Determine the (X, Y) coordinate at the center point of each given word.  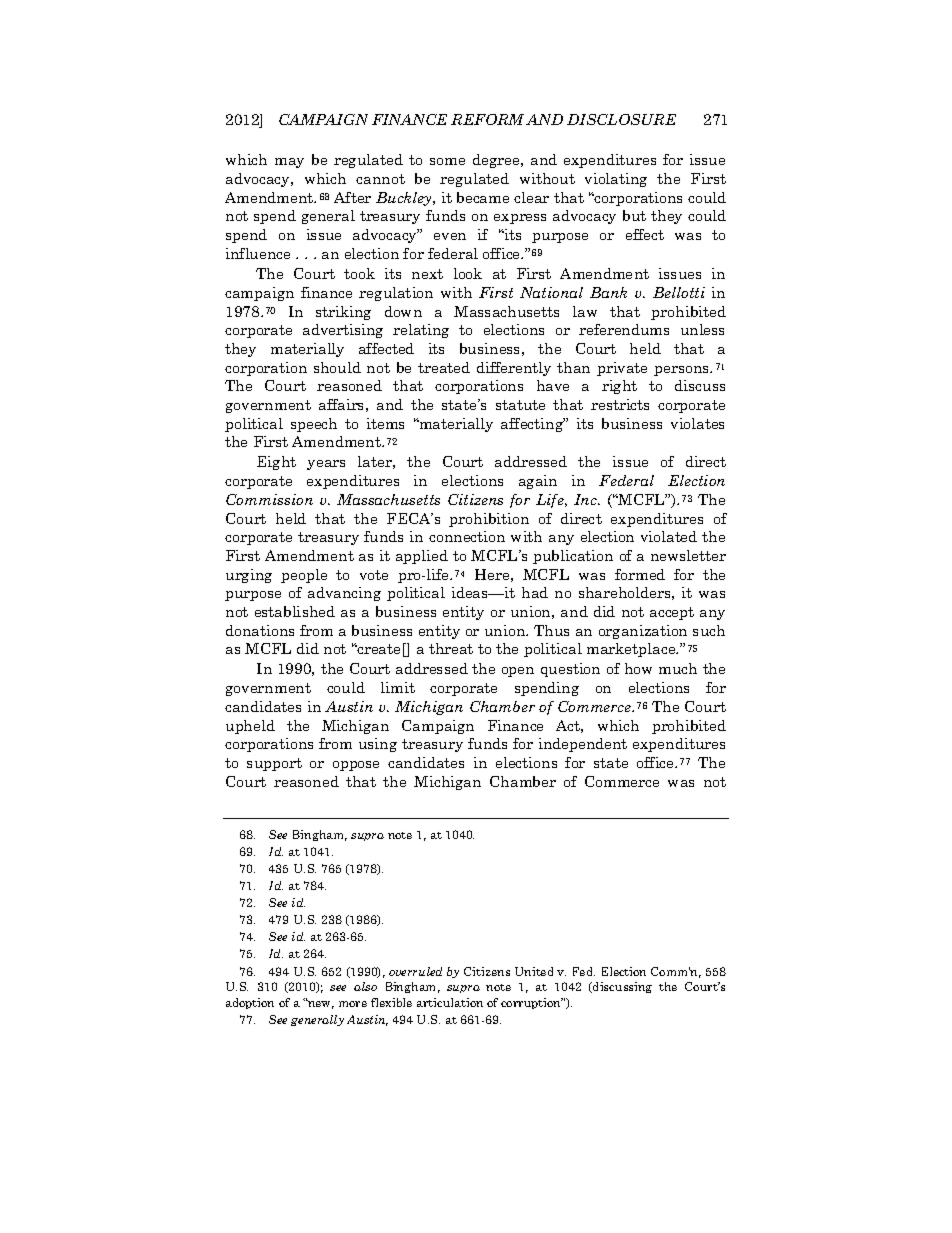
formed (640, 574)
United (534, 971)
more (353, 1004)
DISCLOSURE (621, 119)
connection (467, 536)
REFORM (489, 119)
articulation (450, 1002)
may (289, 163)
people (304, 576)
